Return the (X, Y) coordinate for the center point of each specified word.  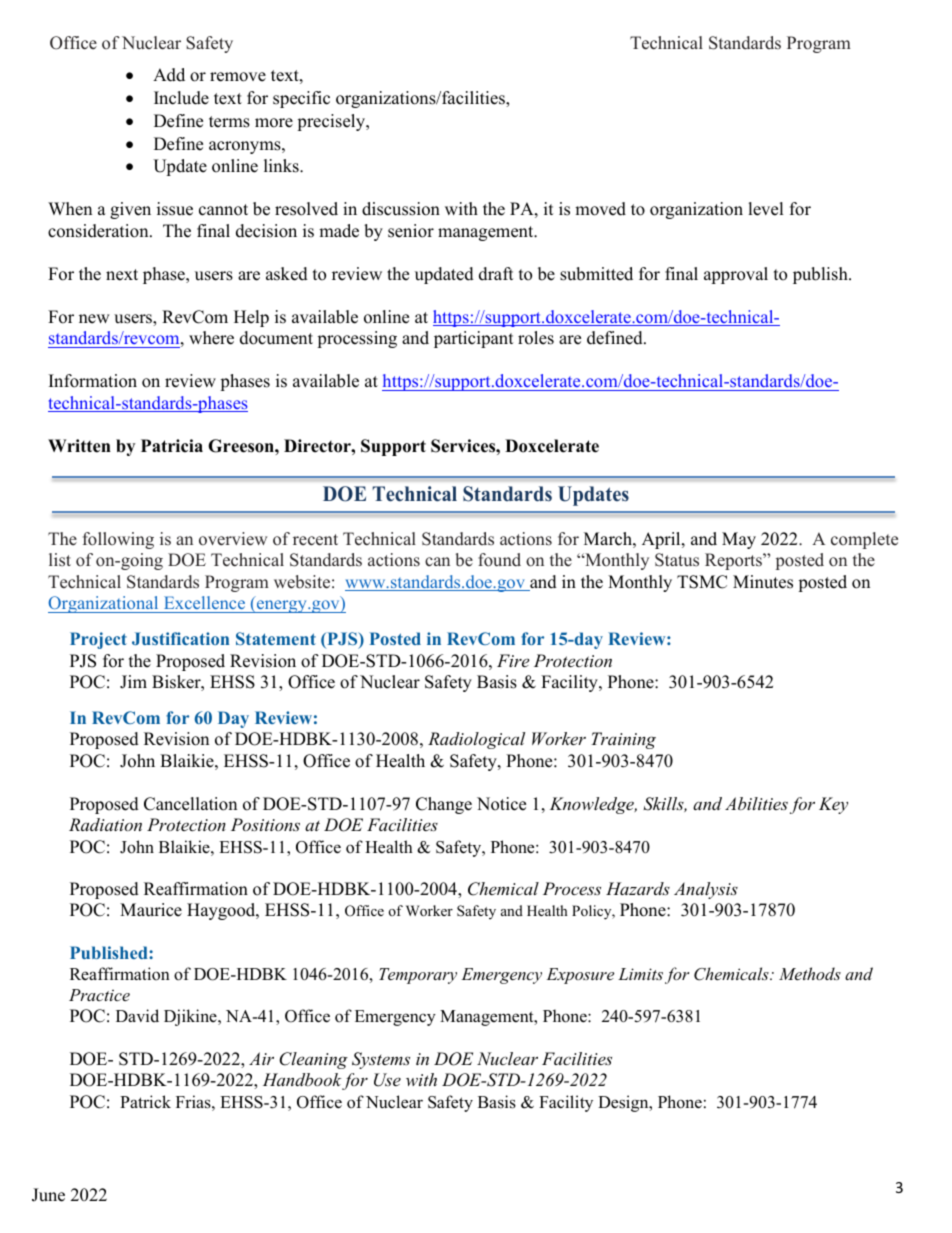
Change (444, 805)
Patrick (145, 1101)
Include (181, 98)
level (766, 209)
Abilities (756, 803)
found (499, 560)
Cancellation (190, 804)
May (739, 540)
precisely (332, 122)
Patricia (172, 446)
